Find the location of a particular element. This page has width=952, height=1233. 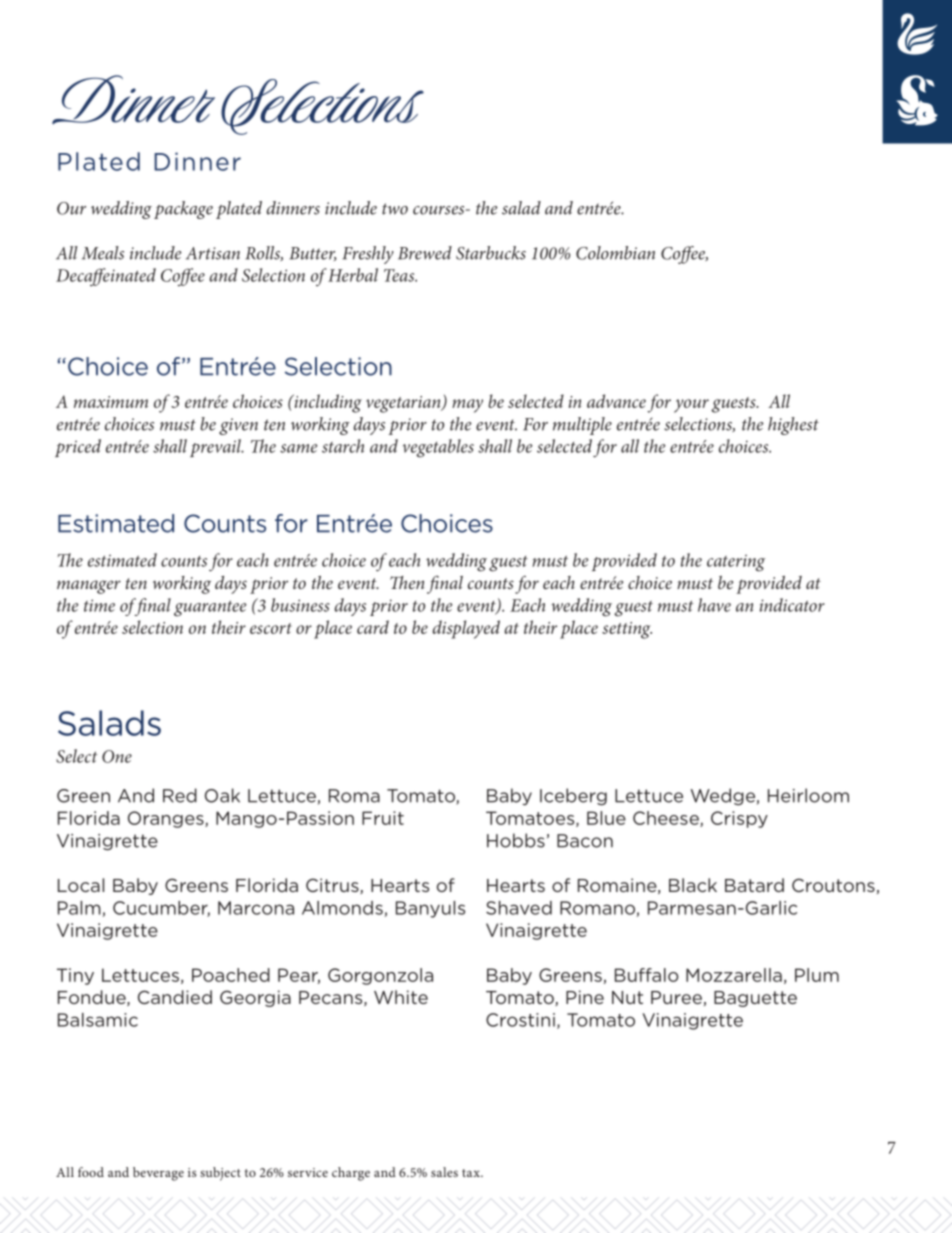

Gorgonzola is located at coordinates (380, 976).
